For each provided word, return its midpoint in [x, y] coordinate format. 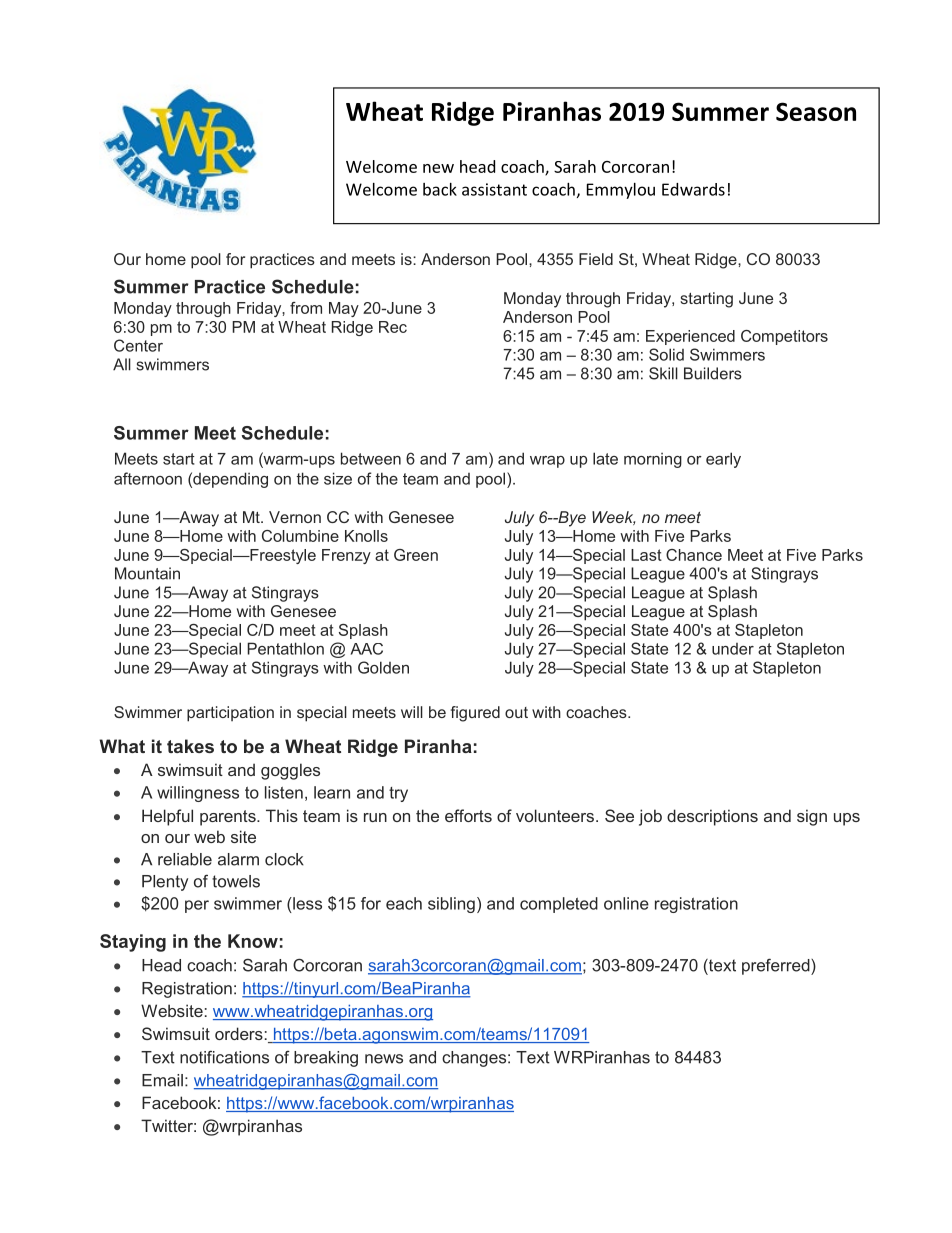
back [440, 189]
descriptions [712, 817]
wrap [547, 462]
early [723, 460]
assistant [494, 189]
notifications [224, 1057]
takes [190, 746]
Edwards [693, 189]
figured [475, 714]
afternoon [148, 478]
